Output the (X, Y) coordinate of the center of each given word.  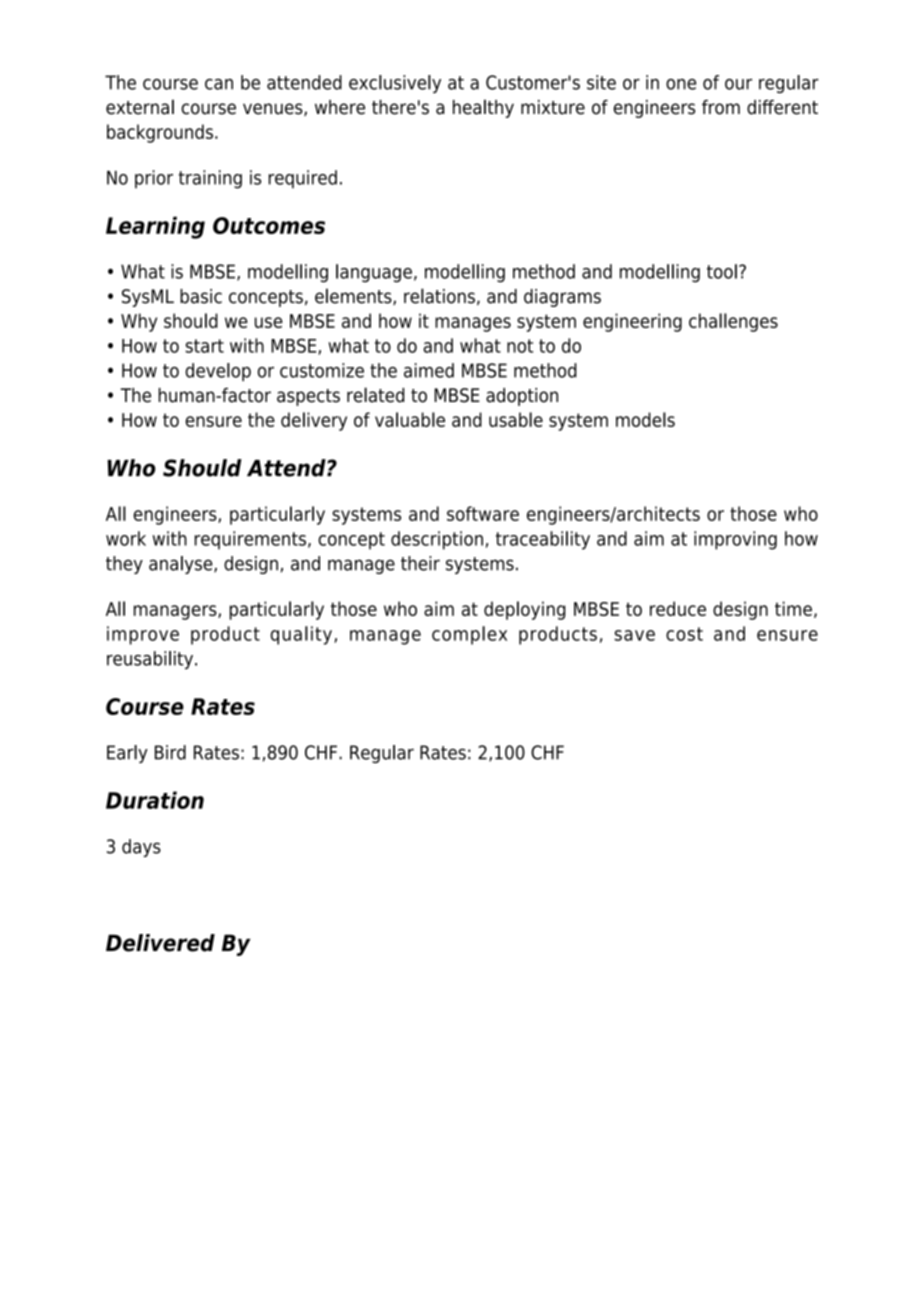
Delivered (160, 943)
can (219, 84)
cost (684, 634)
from (721, 107)
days (141, 848)
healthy (483, 108)
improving (735, 540)
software (483, 513)
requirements (250, 540)
